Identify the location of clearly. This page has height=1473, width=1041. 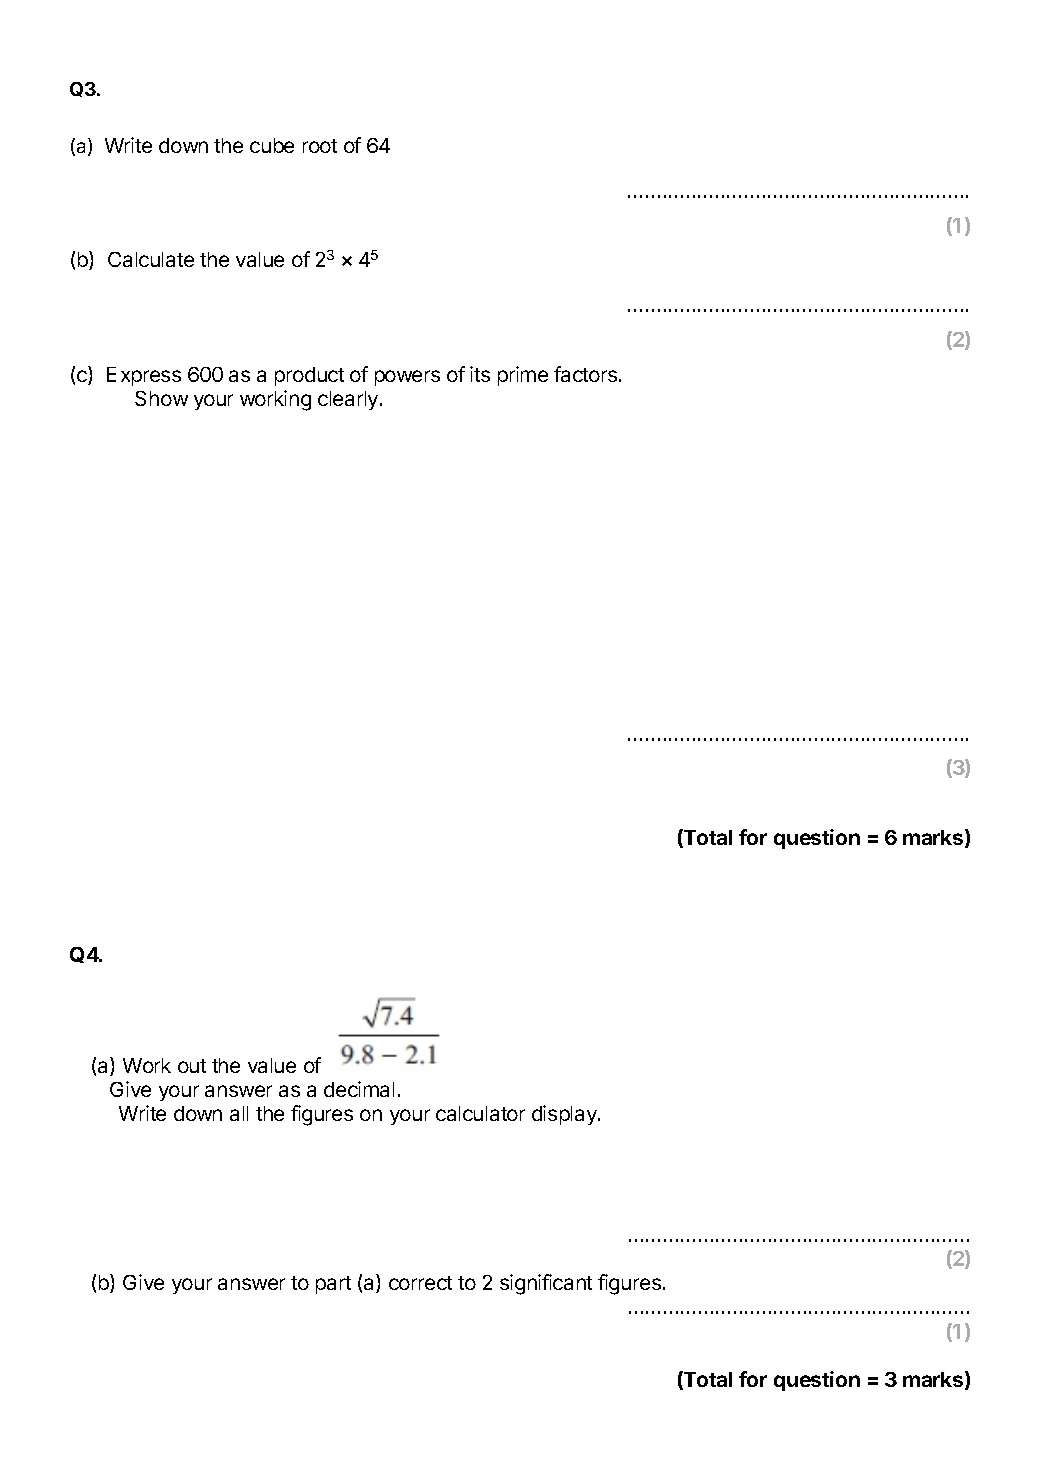
(349, 400).
